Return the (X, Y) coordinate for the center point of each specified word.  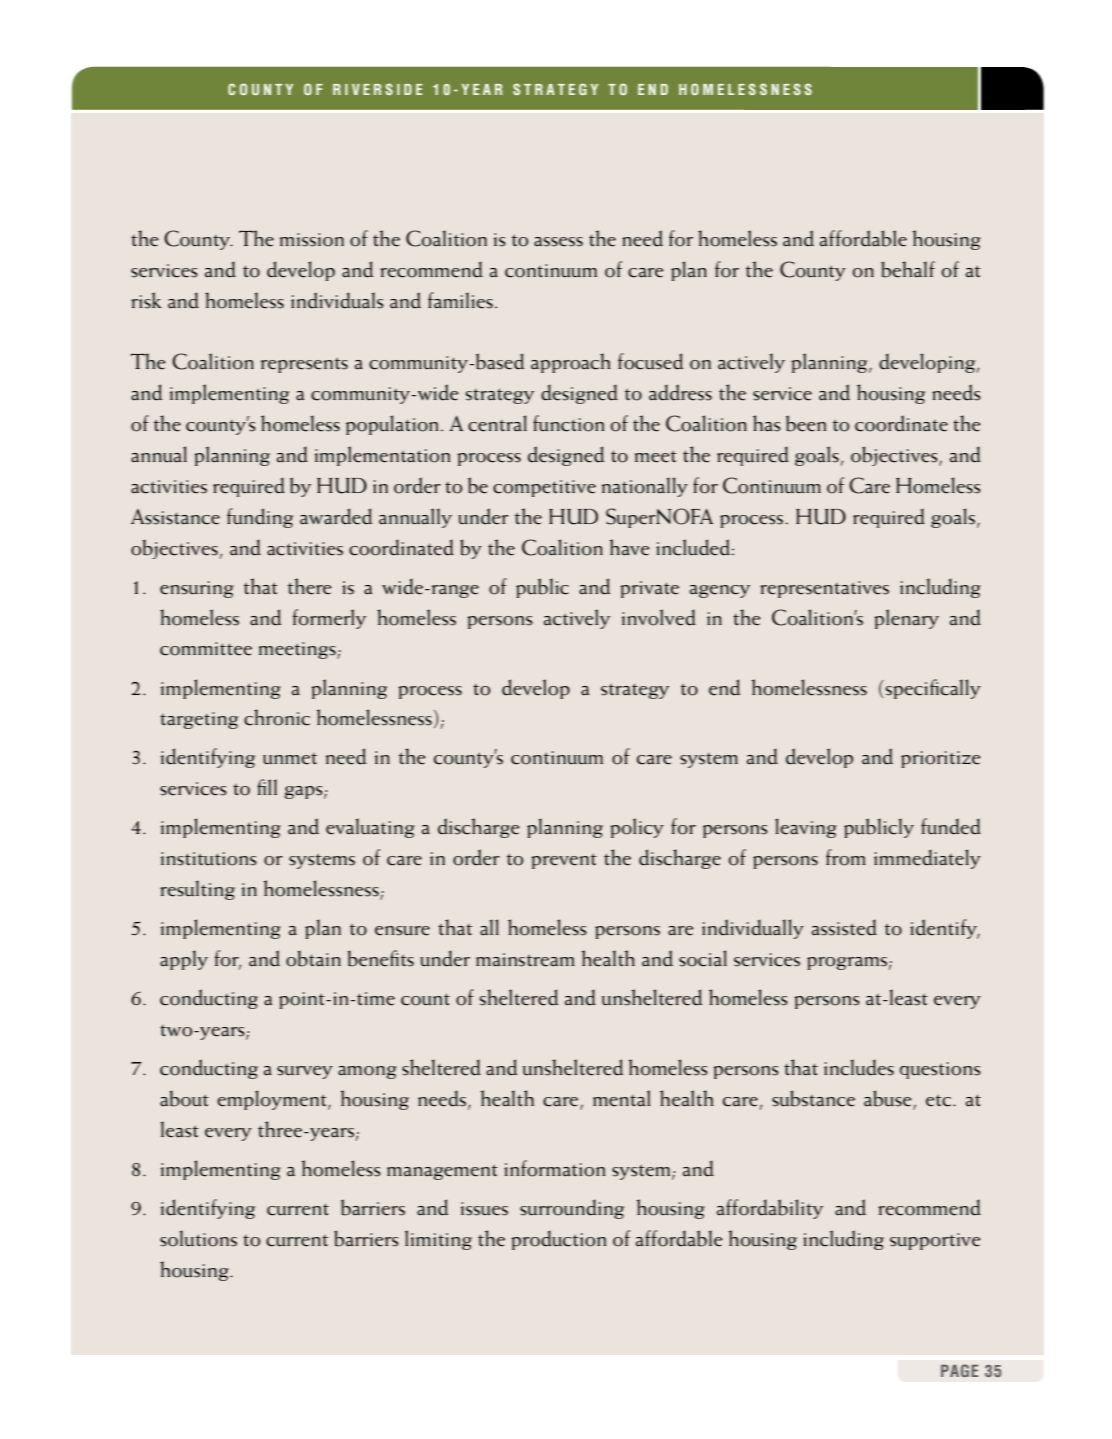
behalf (908, 269)
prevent (564, 861)
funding (260, 518)
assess (558, 242)
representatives (824, 589)
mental (622, 1098)
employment (273, 1100)
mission (312, 240)
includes (859, 1067)
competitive (544, 488)
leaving (806, 828)
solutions (198, 1238)
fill (267, 787)
